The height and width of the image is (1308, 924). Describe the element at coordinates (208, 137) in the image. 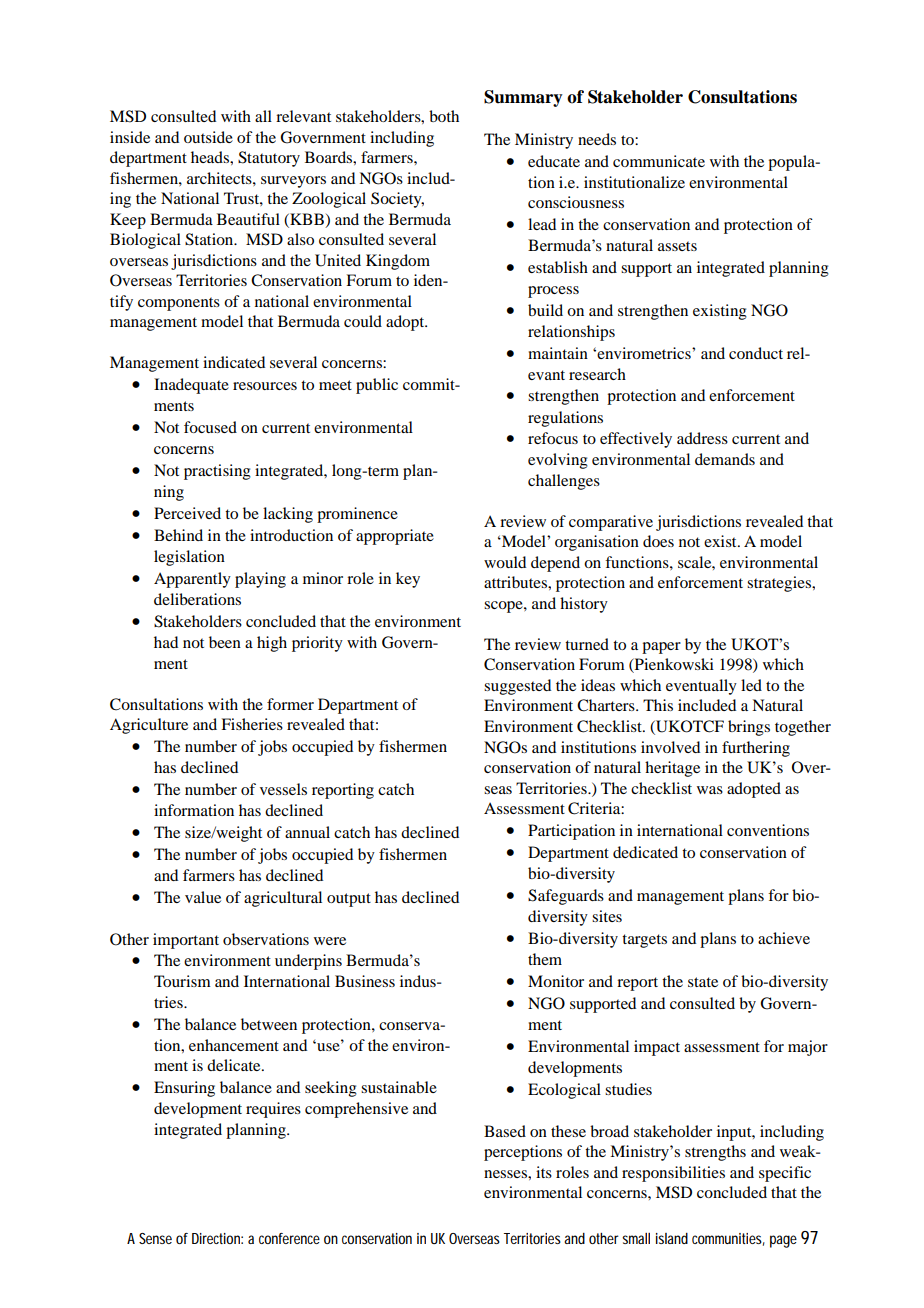

I see `outside` at that location.
